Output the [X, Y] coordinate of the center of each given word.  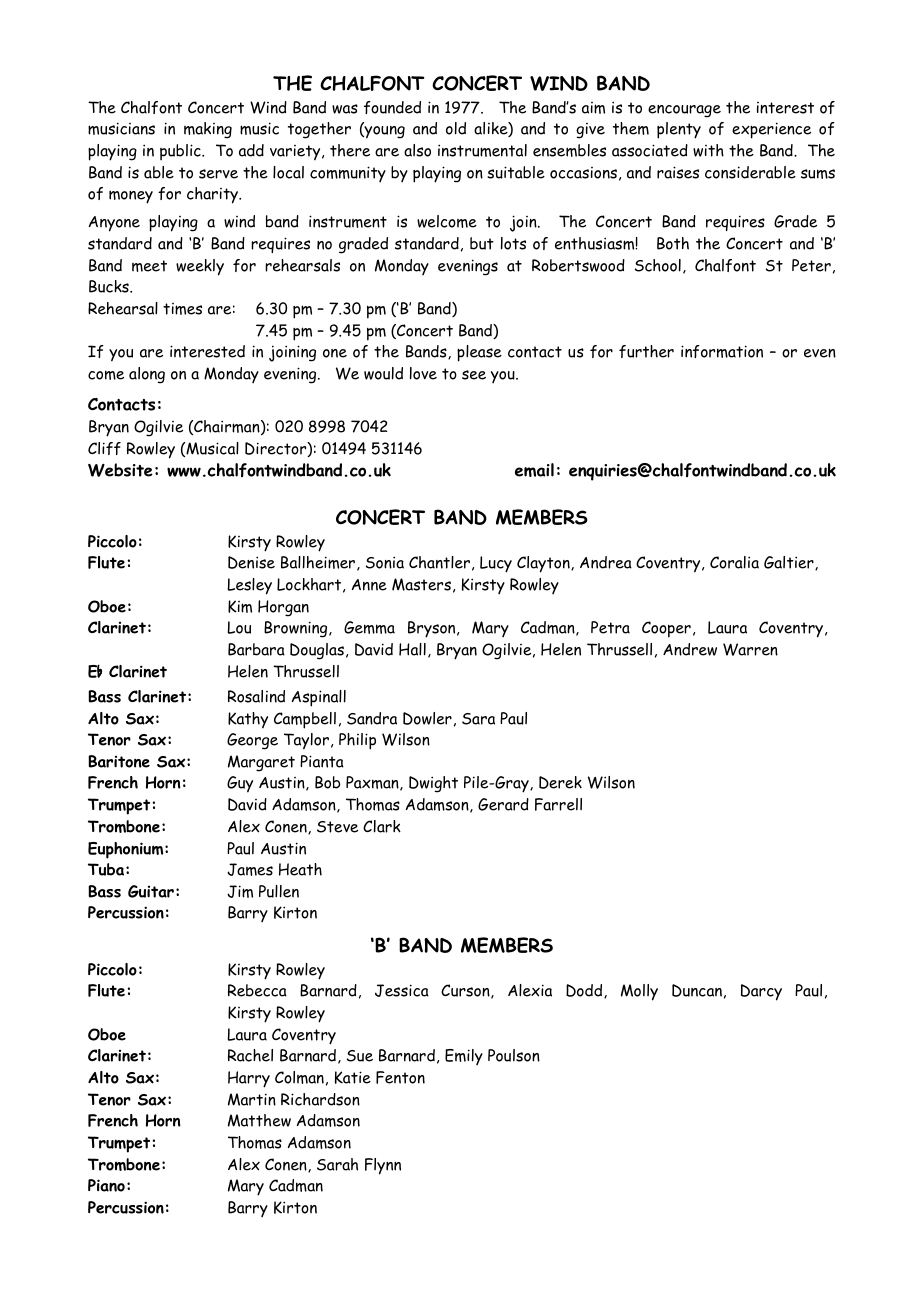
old [456, 128]
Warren [750, 649]
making [208, 130]
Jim [240, 891]
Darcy [761, 992]
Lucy [496, 564]
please [479, 353]
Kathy [248, 720]
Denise [251, 562]
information [722, 351]
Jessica [402, 990]
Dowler [427, 718]
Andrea [606, 562]
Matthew [259, 1120]
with [708, 150]
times [182, 309]
